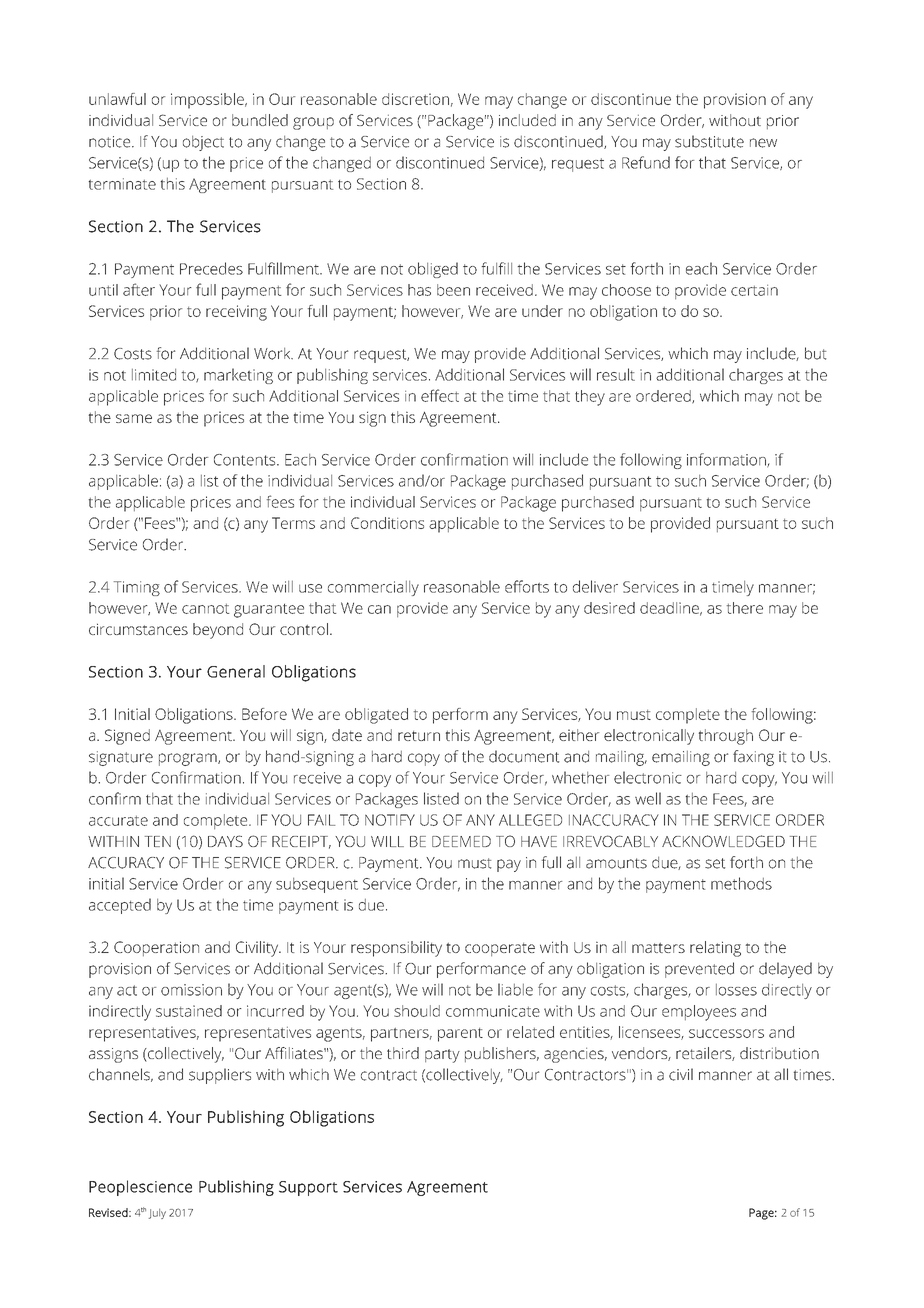  I want to click on object, so click(203, 143).
